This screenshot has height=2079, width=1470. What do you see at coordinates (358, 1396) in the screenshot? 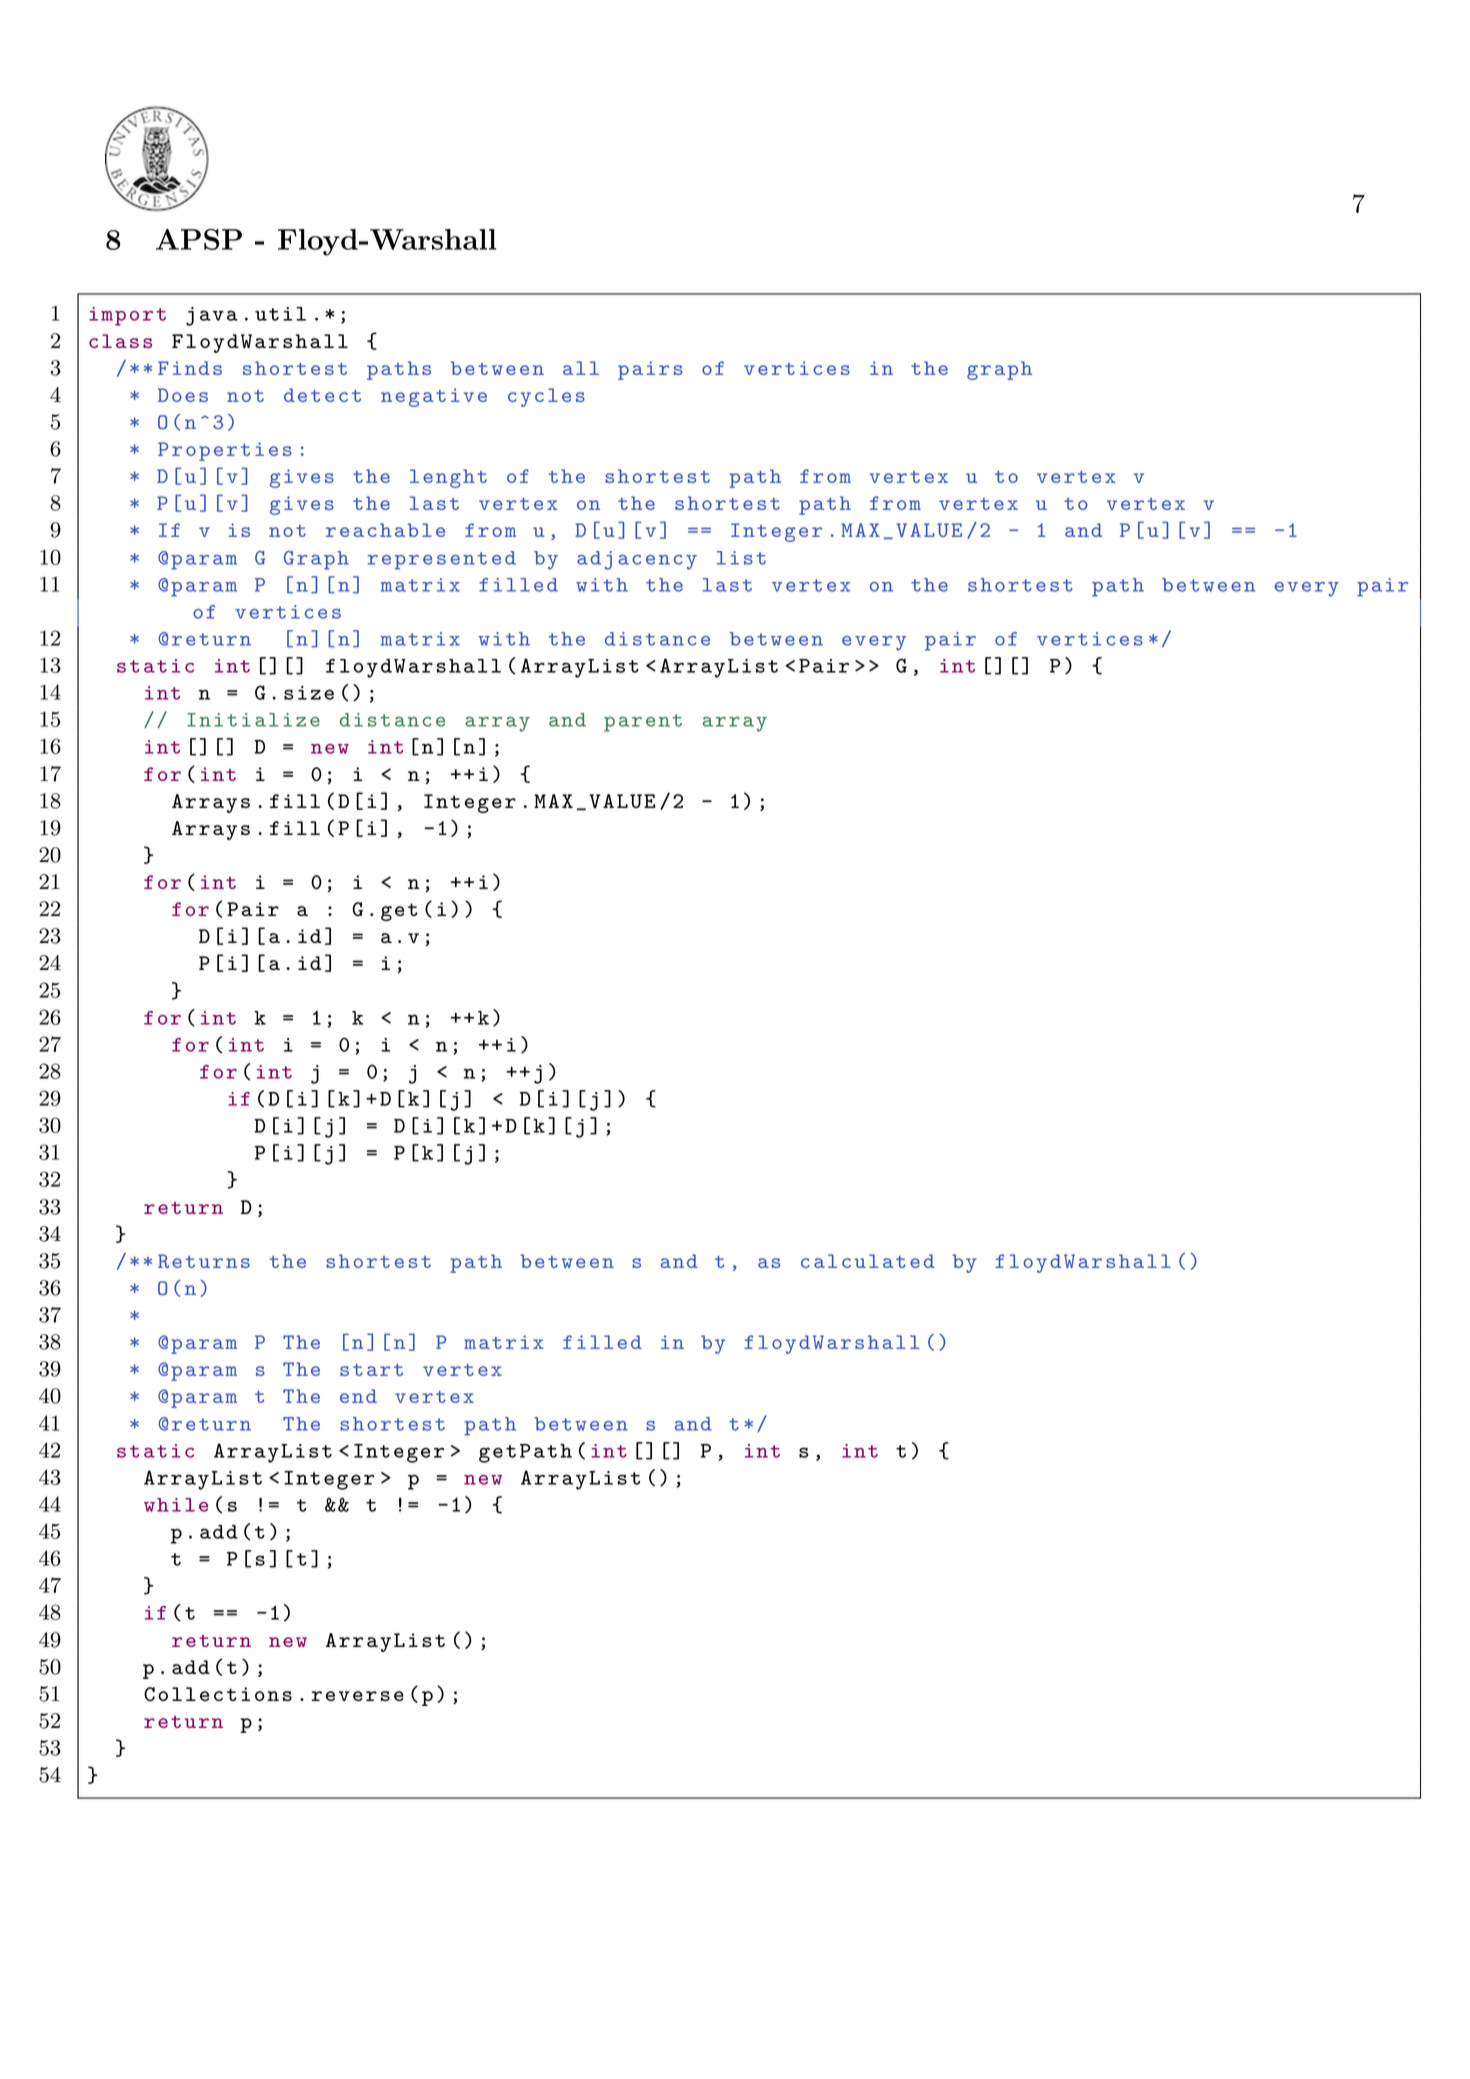
I see `end` at bounding box center [358, 1396].
